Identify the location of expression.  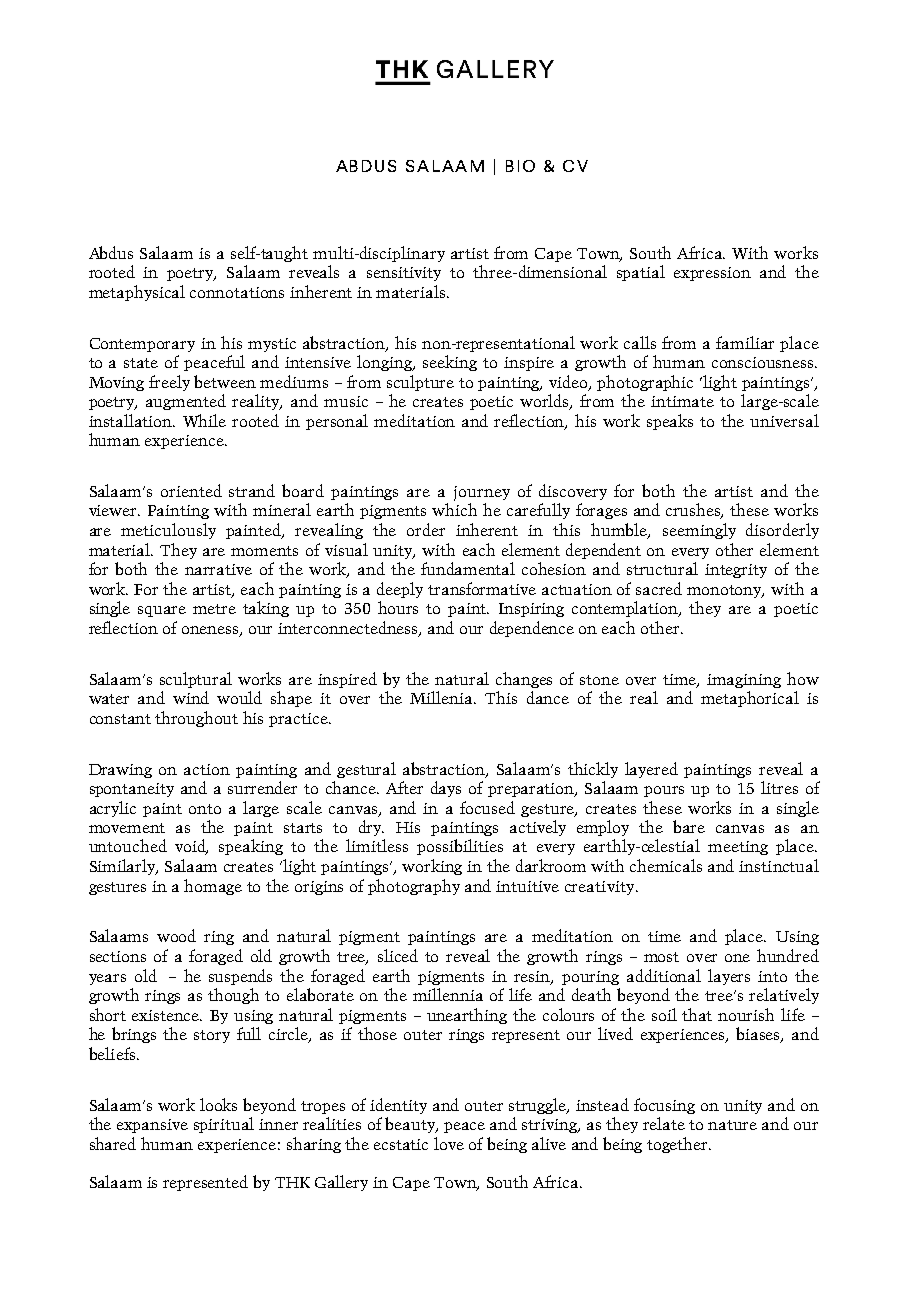
(712, 274).
